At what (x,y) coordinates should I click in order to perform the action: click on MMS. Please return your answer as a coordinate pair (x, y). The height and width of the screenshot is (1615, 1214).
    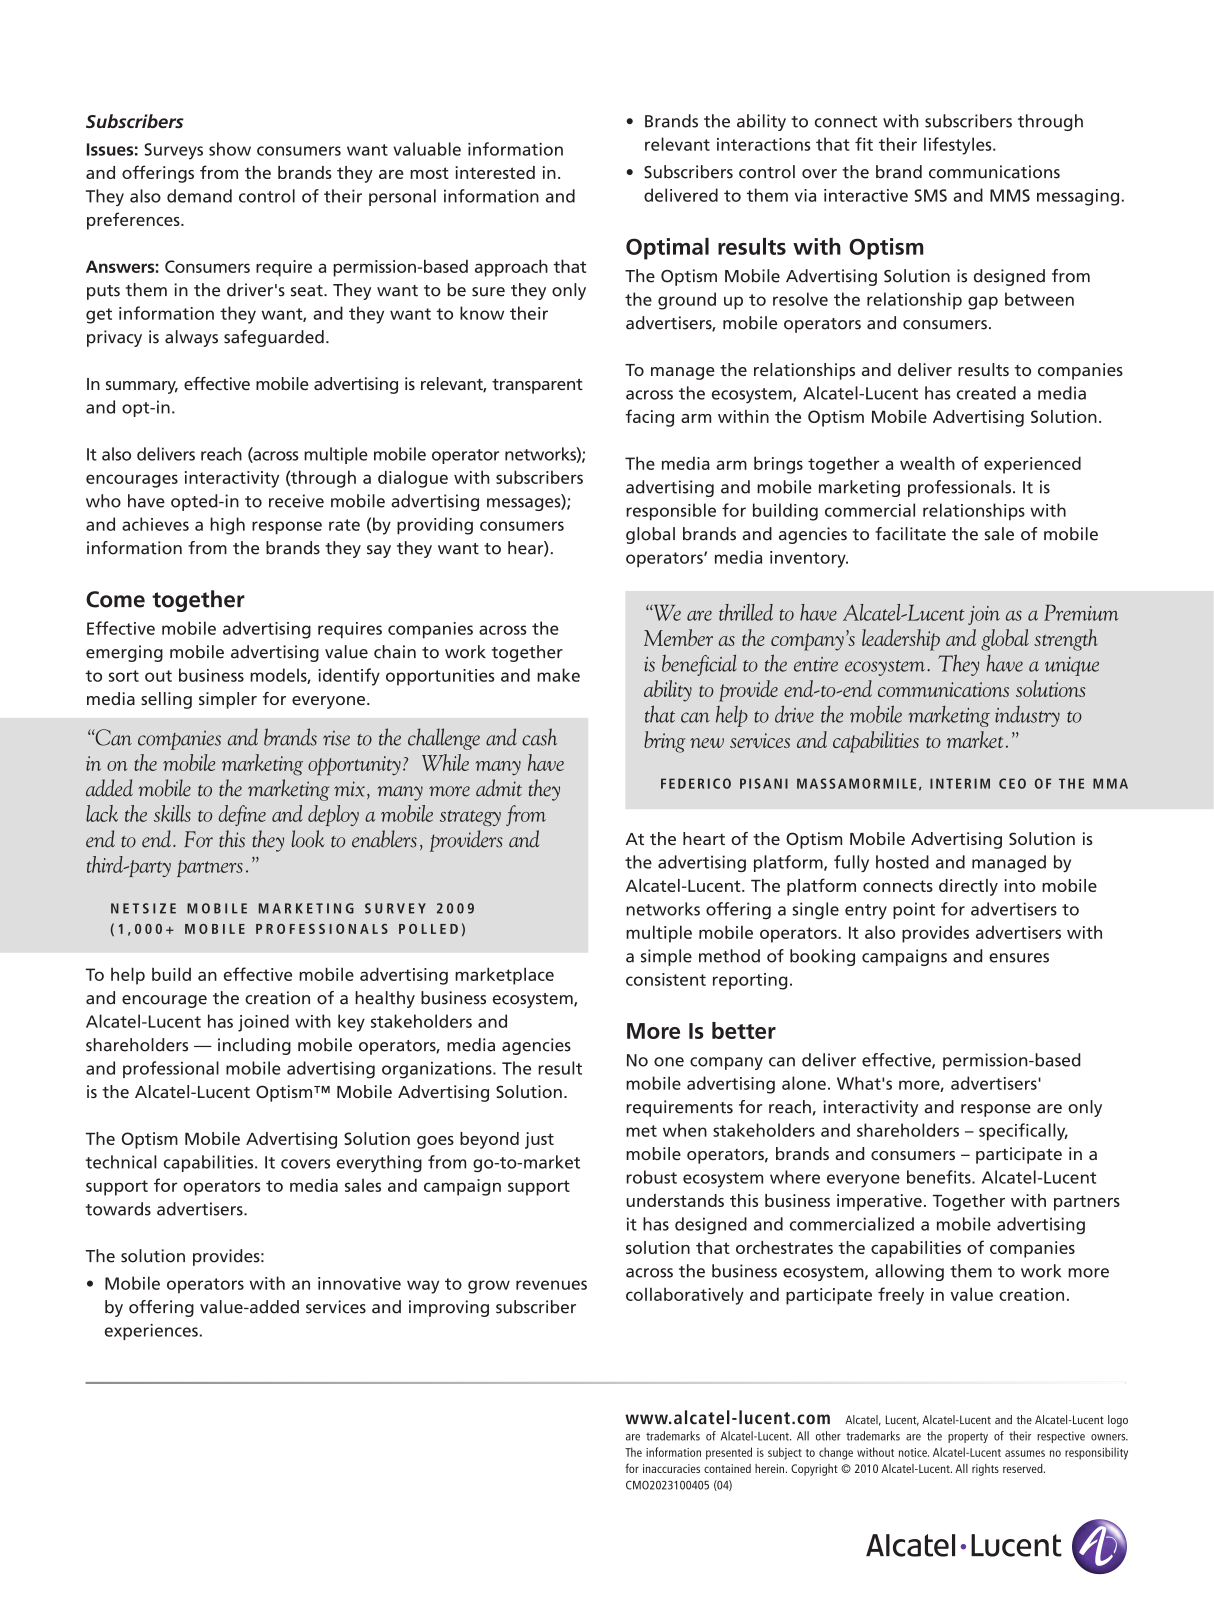
    Looking at the image, I should click on (1010, 195).
